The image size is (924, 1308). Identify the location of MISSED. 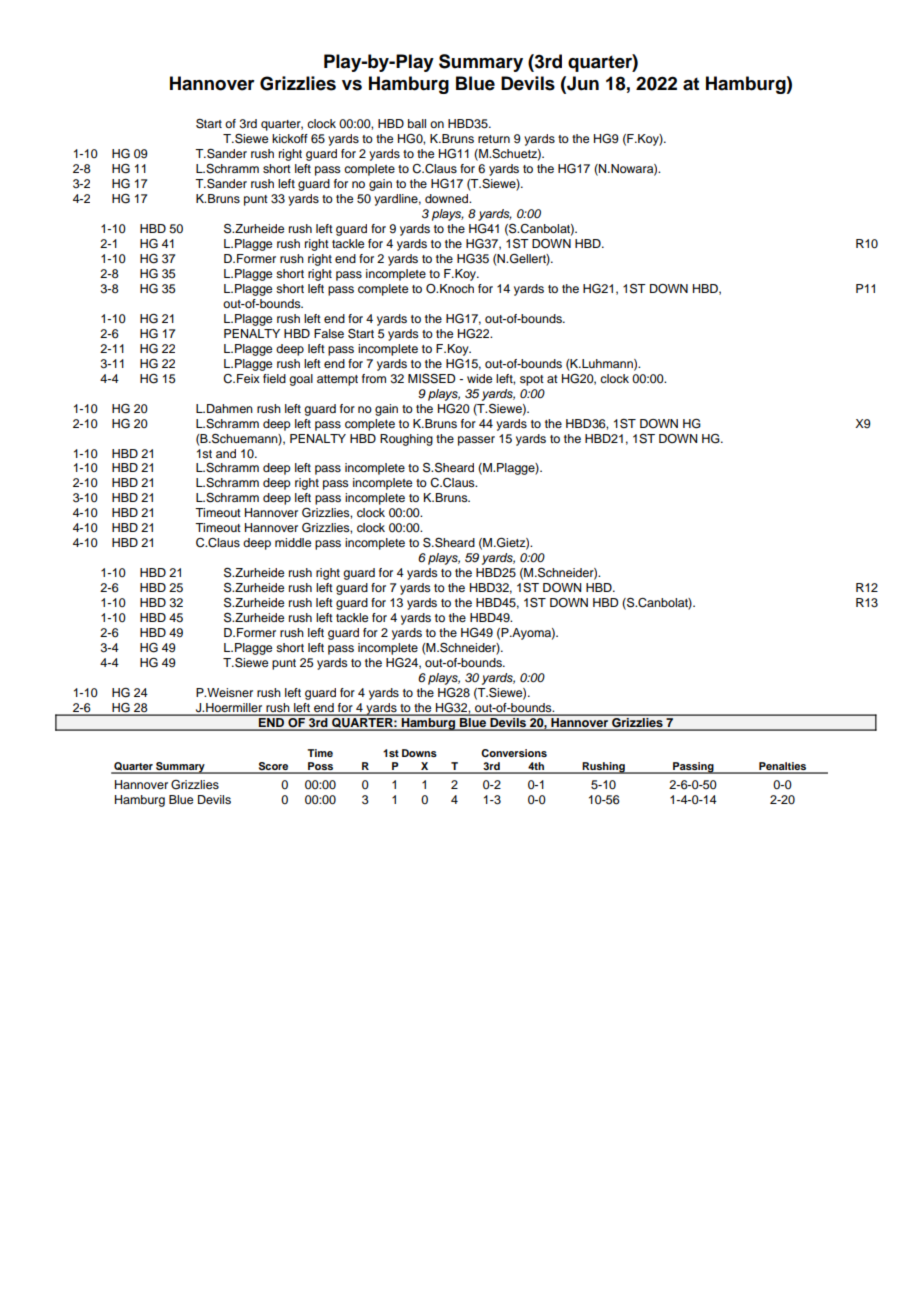
(431, 378).
